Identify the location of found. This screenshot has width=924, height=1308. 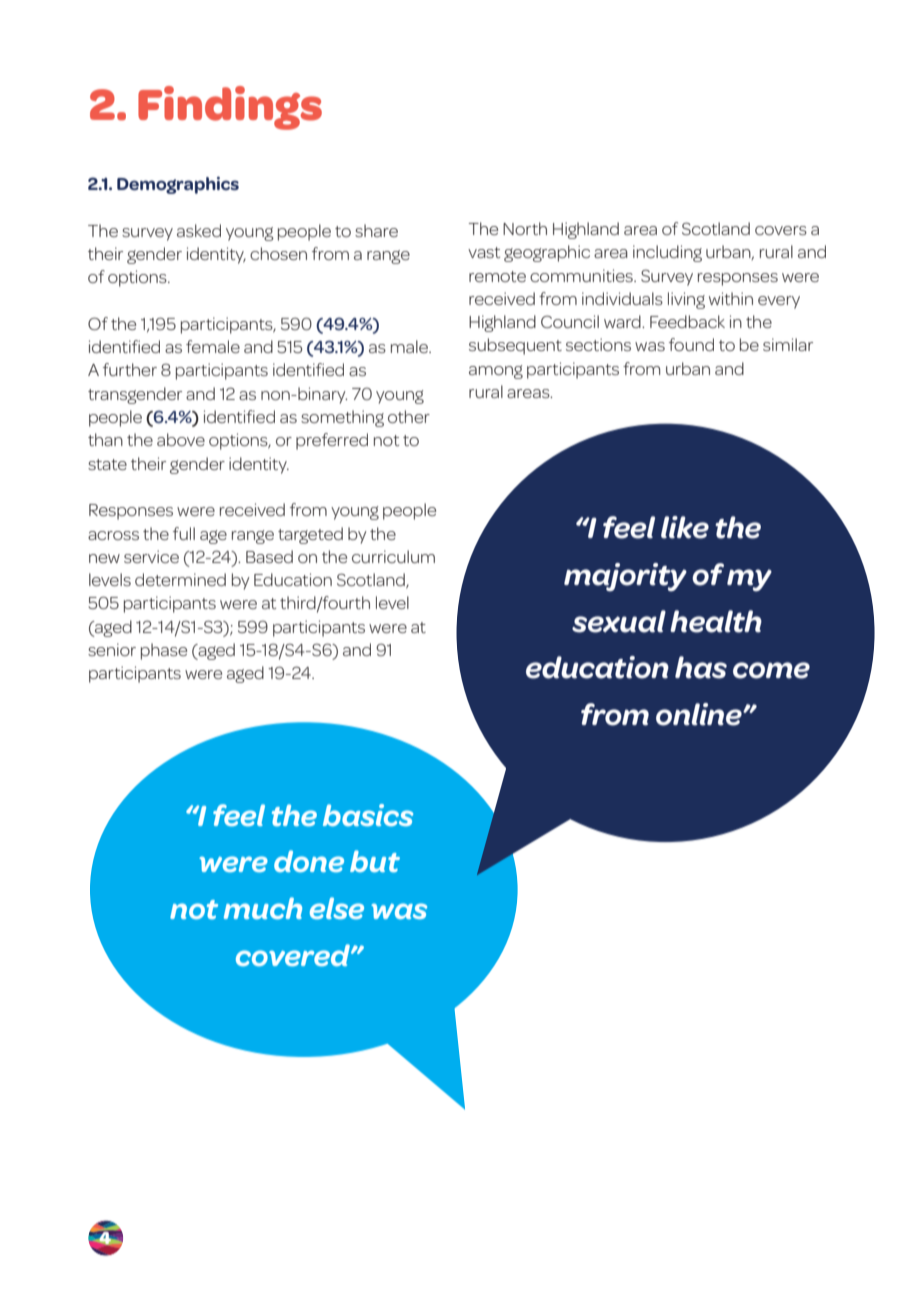
(691, 344).
